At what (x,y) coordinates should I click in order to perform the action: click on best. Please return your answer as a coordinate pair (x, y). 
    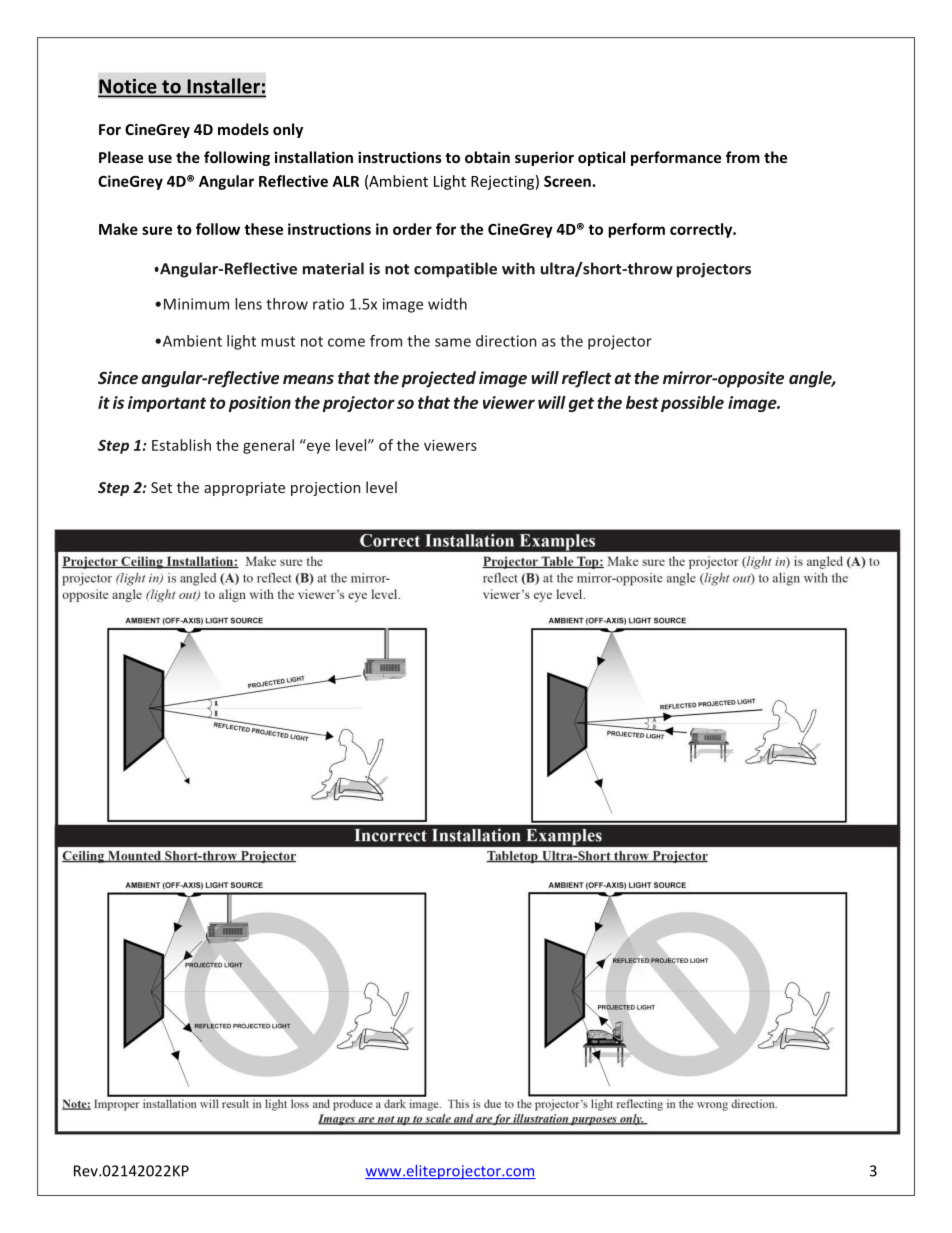
    Looking at the image, I should click on (642, 402).
